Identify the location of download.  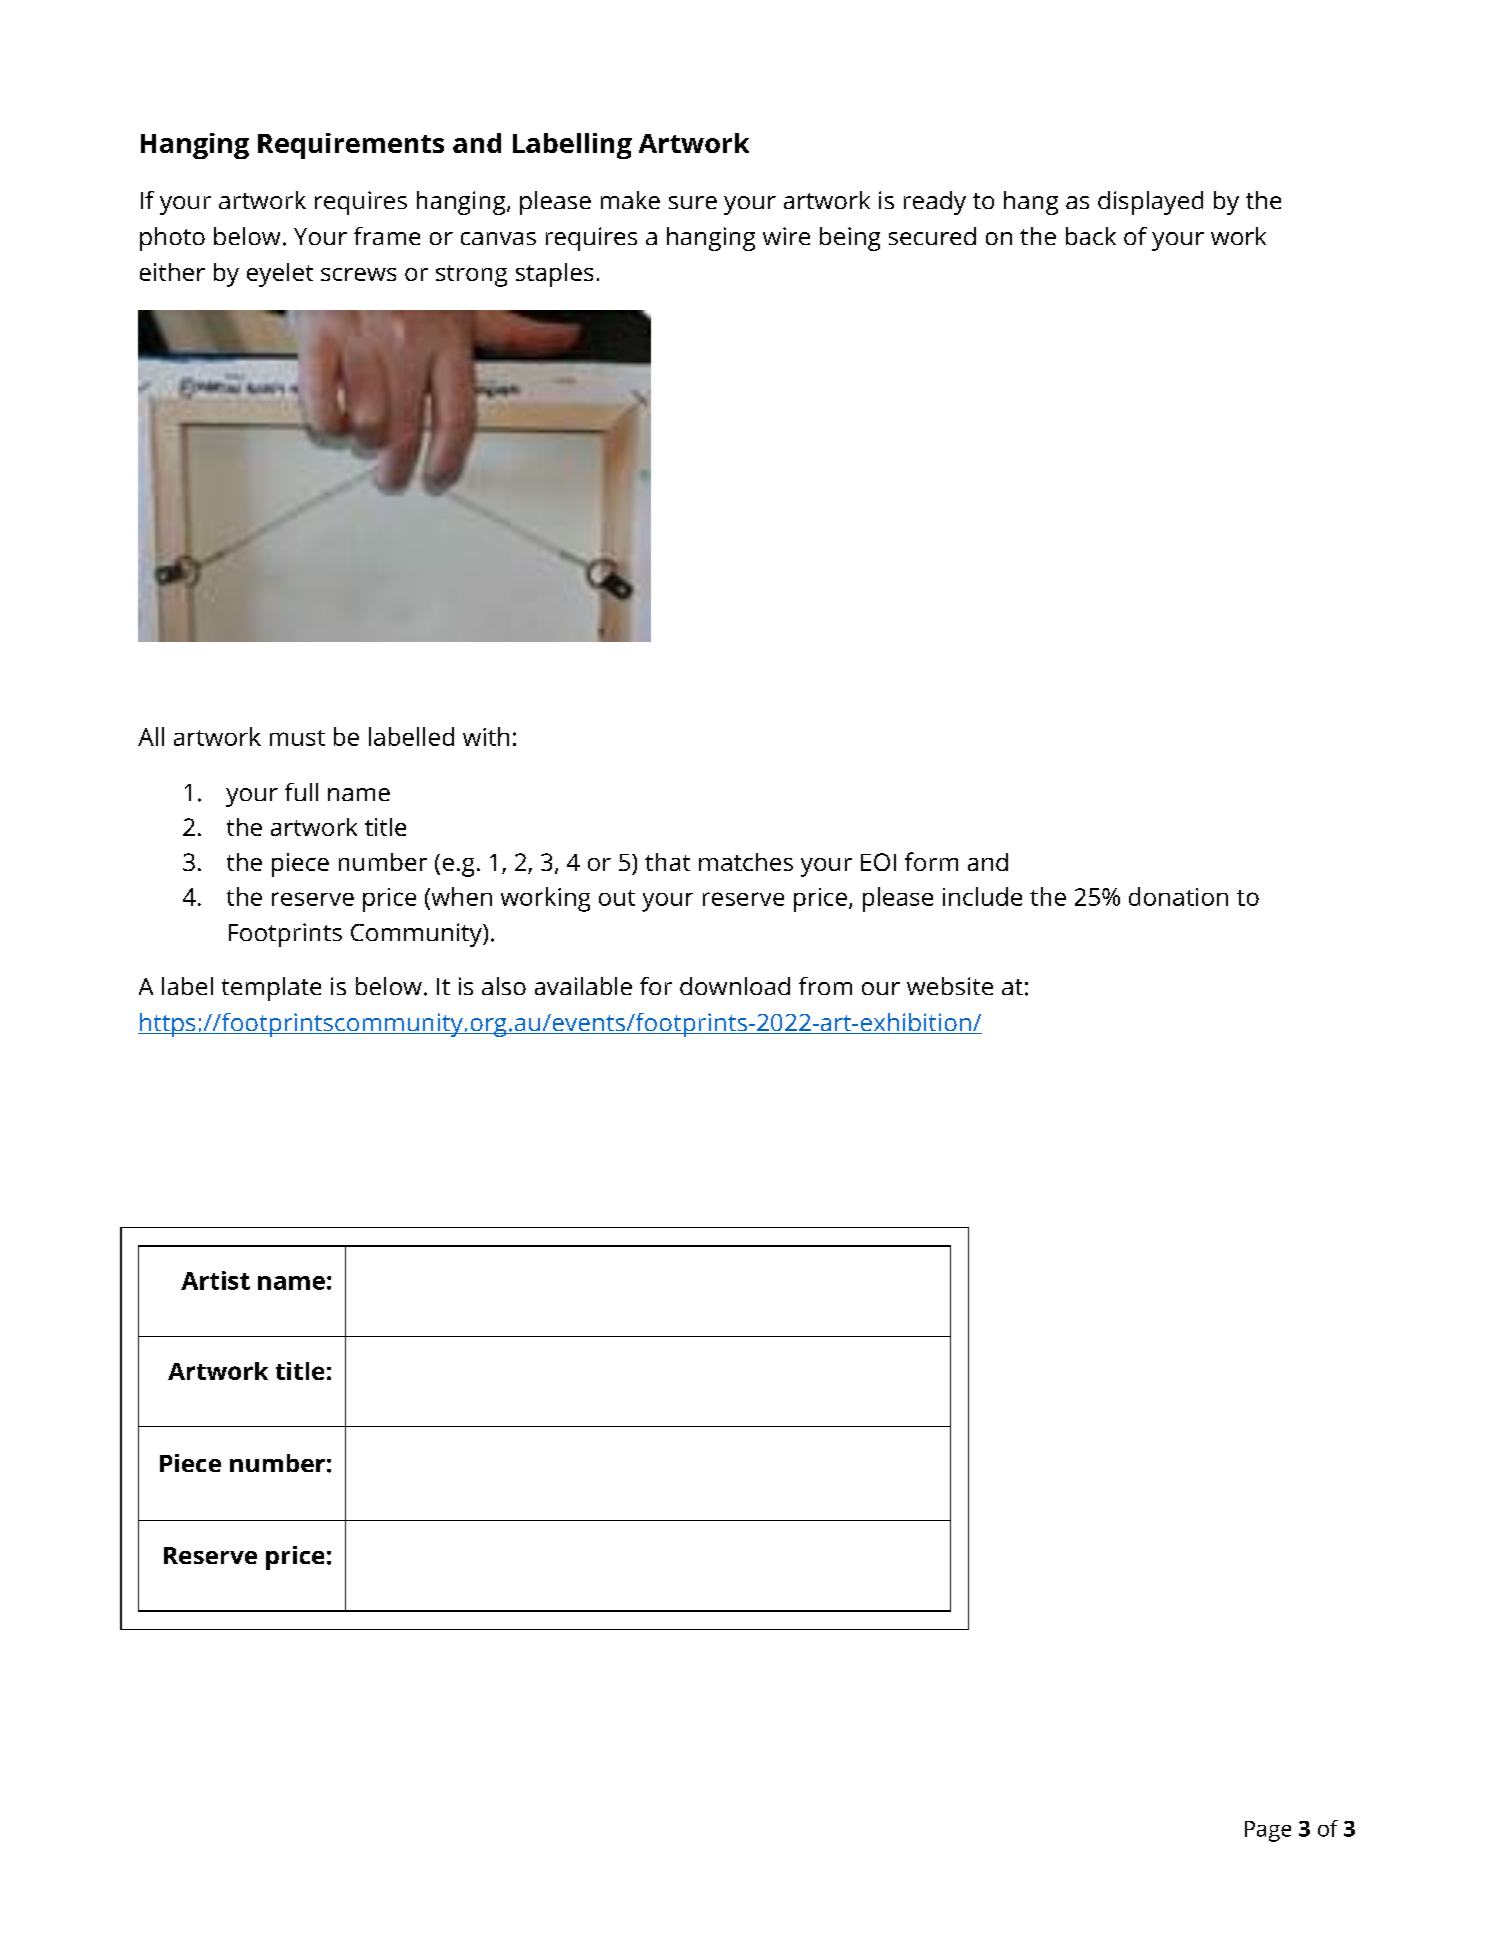
(735, 986).
